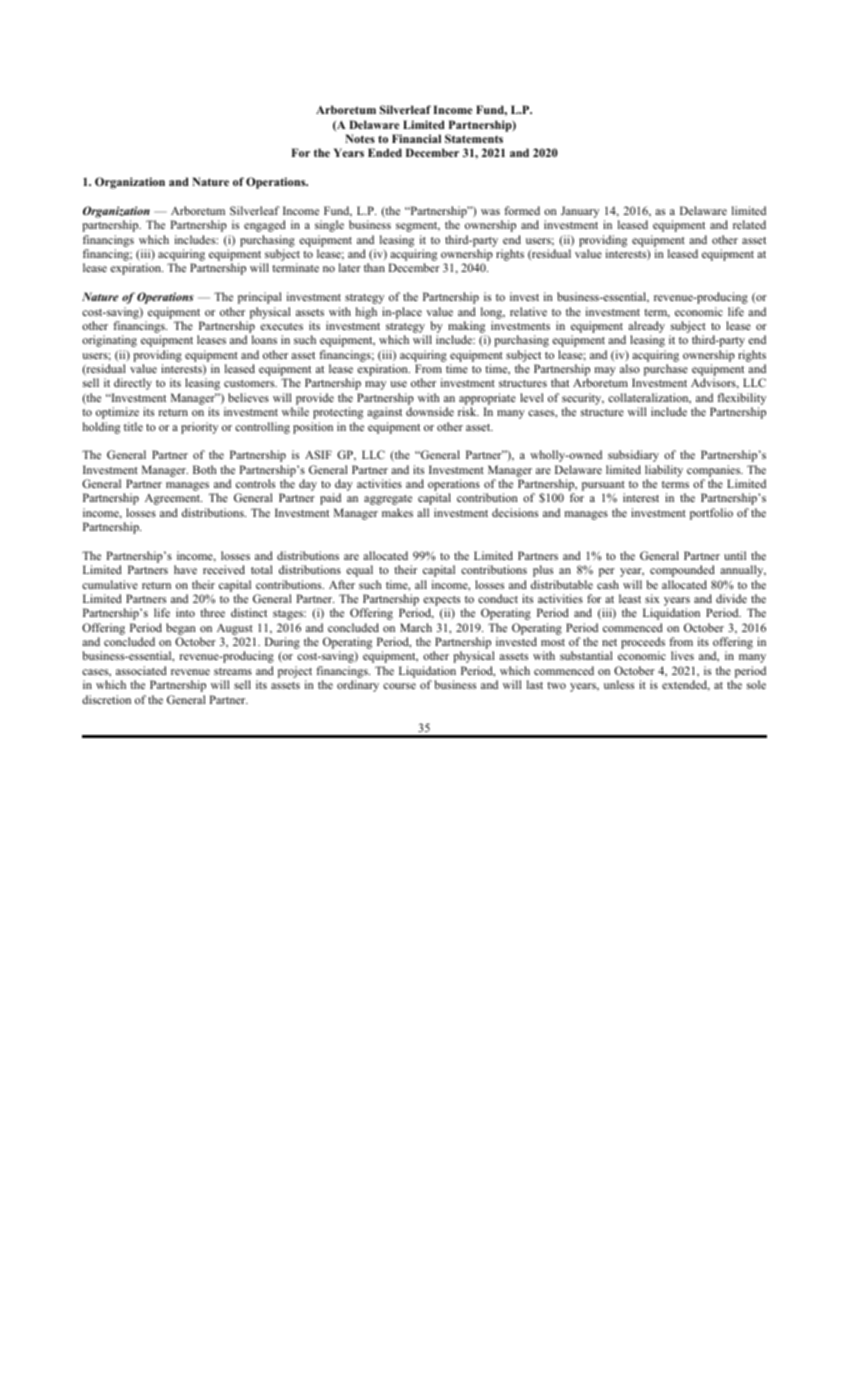 Image resolution: width=849 pixels, height=1400 pixels. I want to click on have, so click(185, 569).
